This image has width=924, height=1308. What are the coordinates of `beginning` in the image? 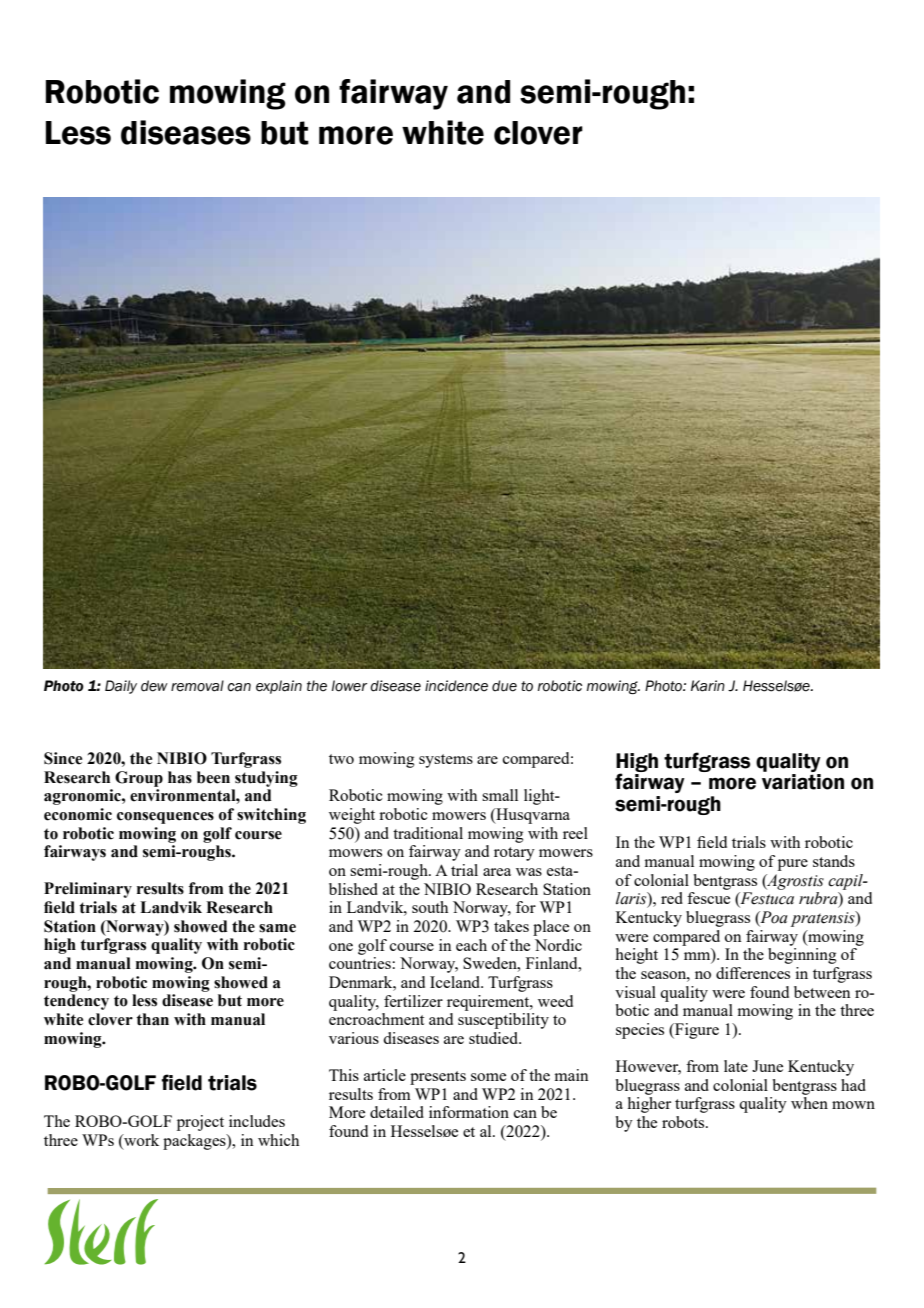 It's located at (802, 956).
